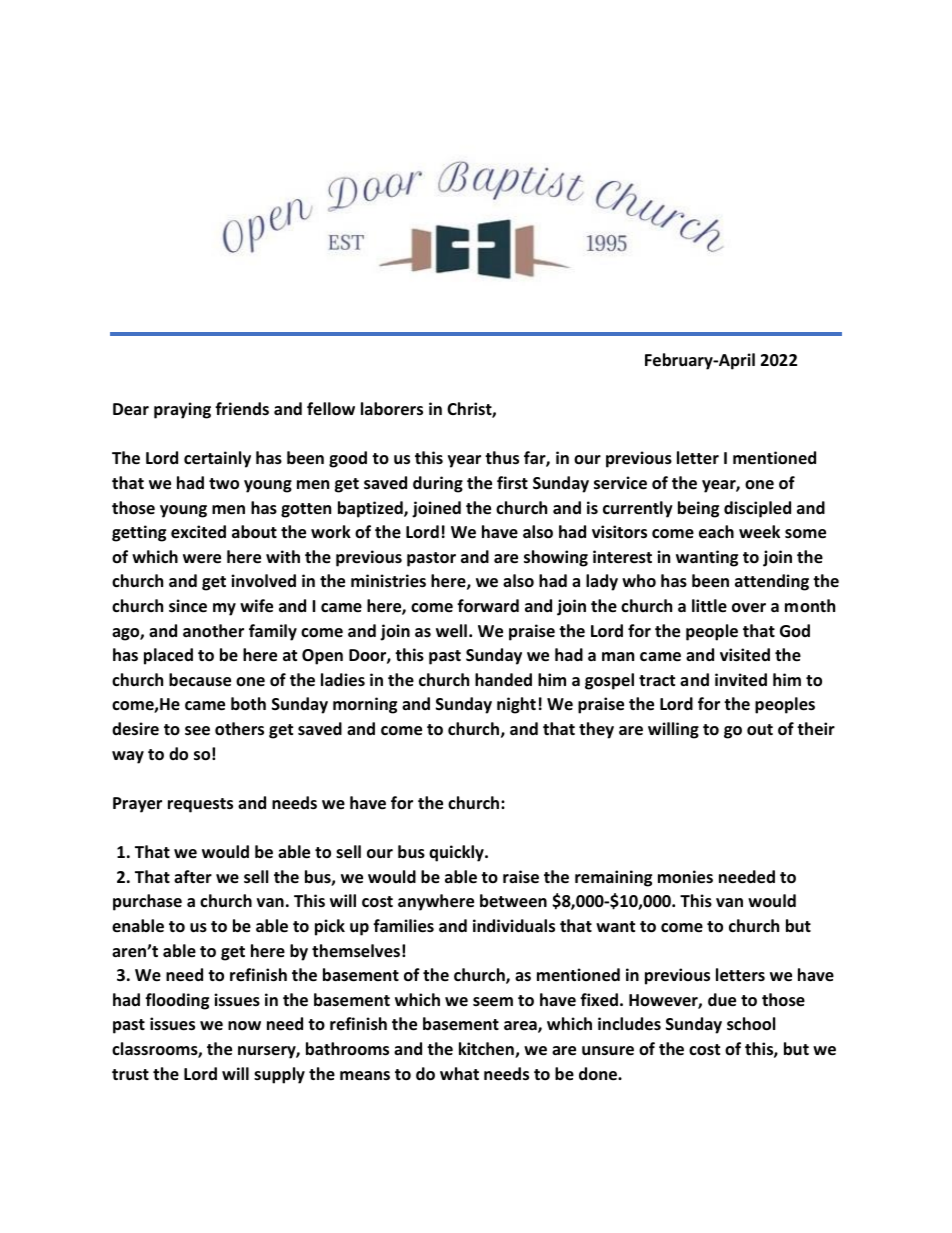 Image resolution: width=952 pixels, height=1233 pixels. Describe the element at coordinates (147, 902) in the document. I see `purchase` at that location.
